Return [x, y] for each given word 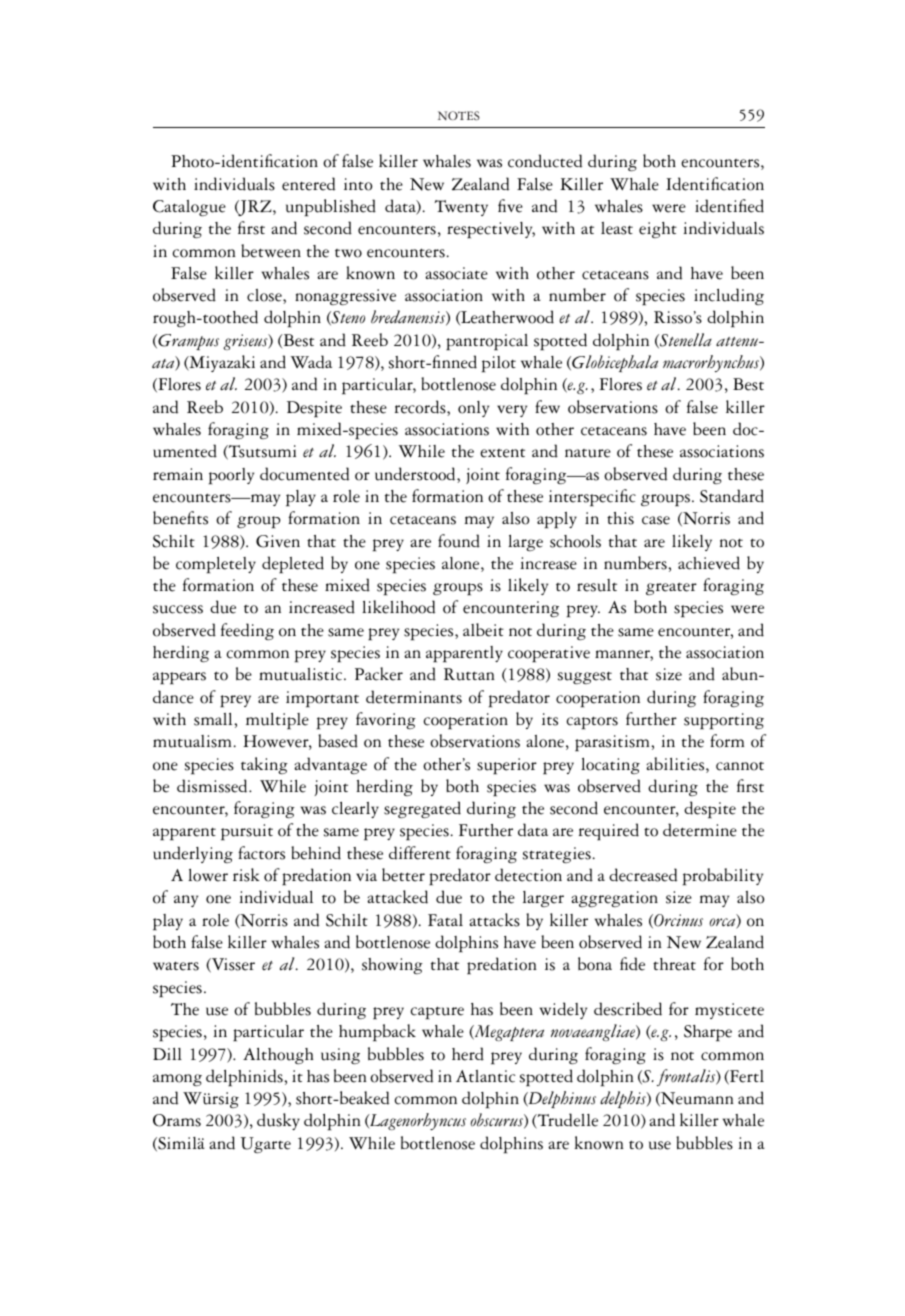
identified [729, 206]
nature [588, 453]
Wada [311, 362]
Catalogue [189, 208]
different [420, 853]
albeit [483, 630]
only [473, 409]
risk [246, 875]
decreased [643, 875]
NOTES [459, 116]
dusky [278, 1121]
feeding [247, 631]
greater [671, 588]
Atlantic [485, 1076]
